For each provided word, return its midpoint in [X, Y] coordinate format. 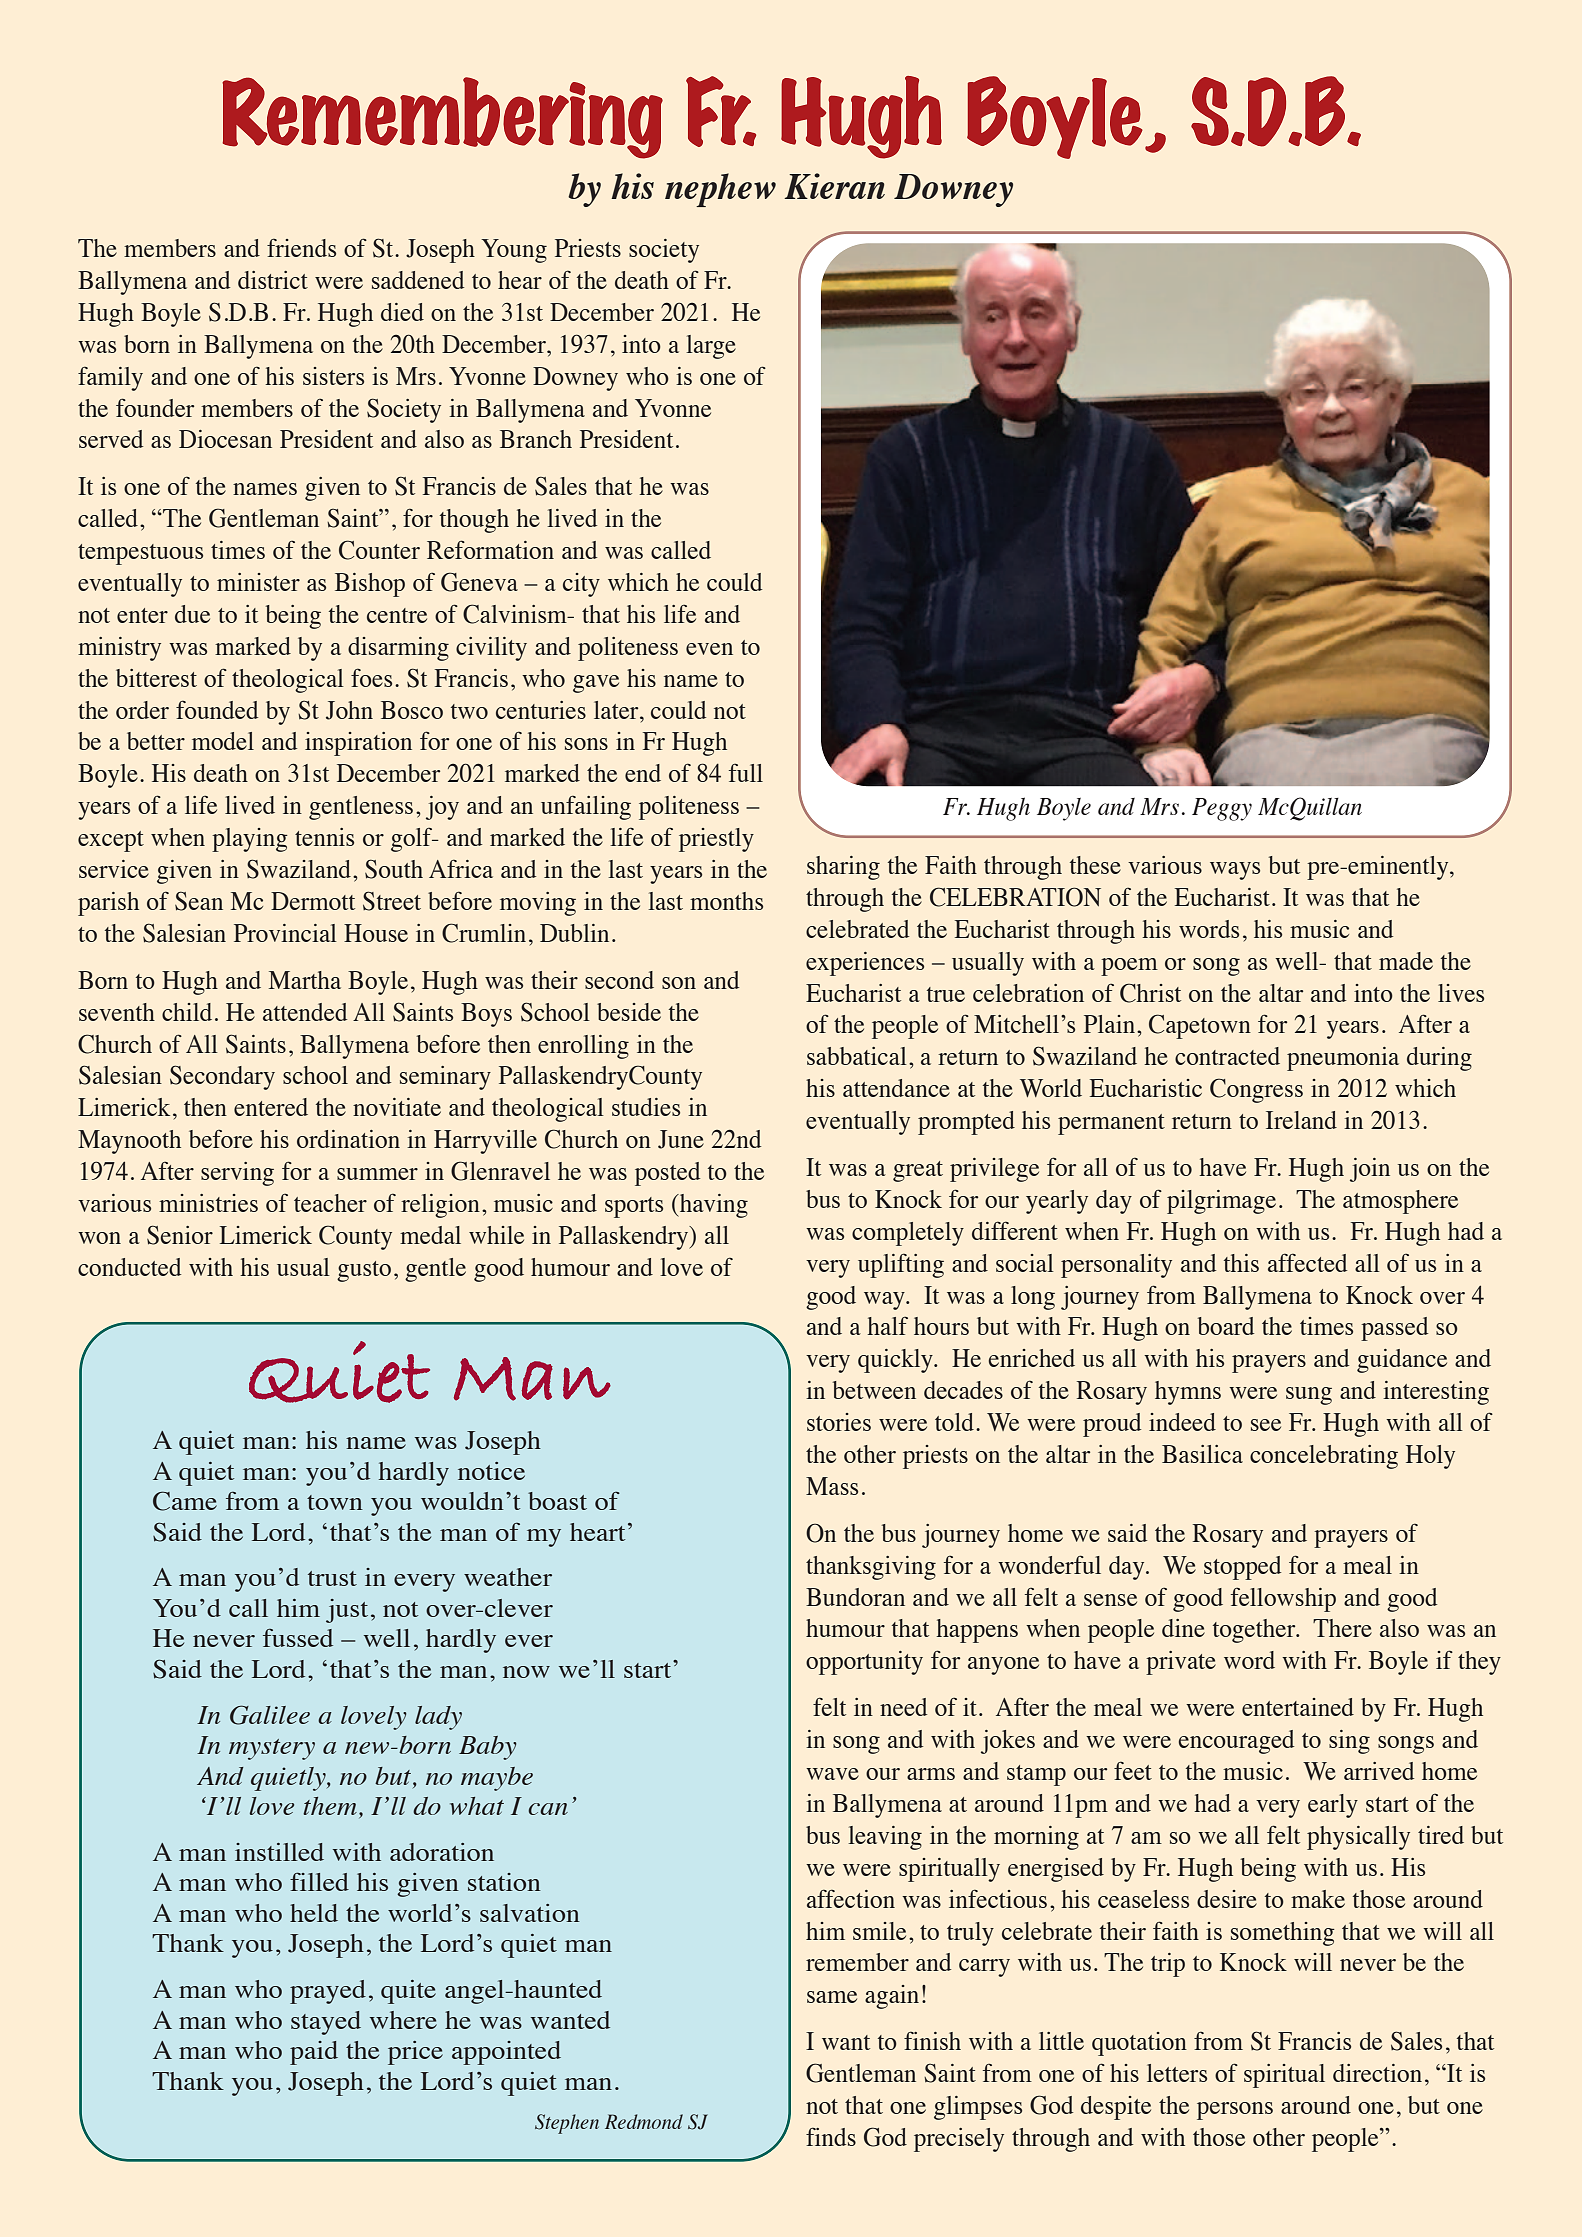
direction [1377, 2073]
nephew [720, 190]
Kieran [834, 186]
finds [831, 2136]
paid [314, 2053]
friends [301, 247]
